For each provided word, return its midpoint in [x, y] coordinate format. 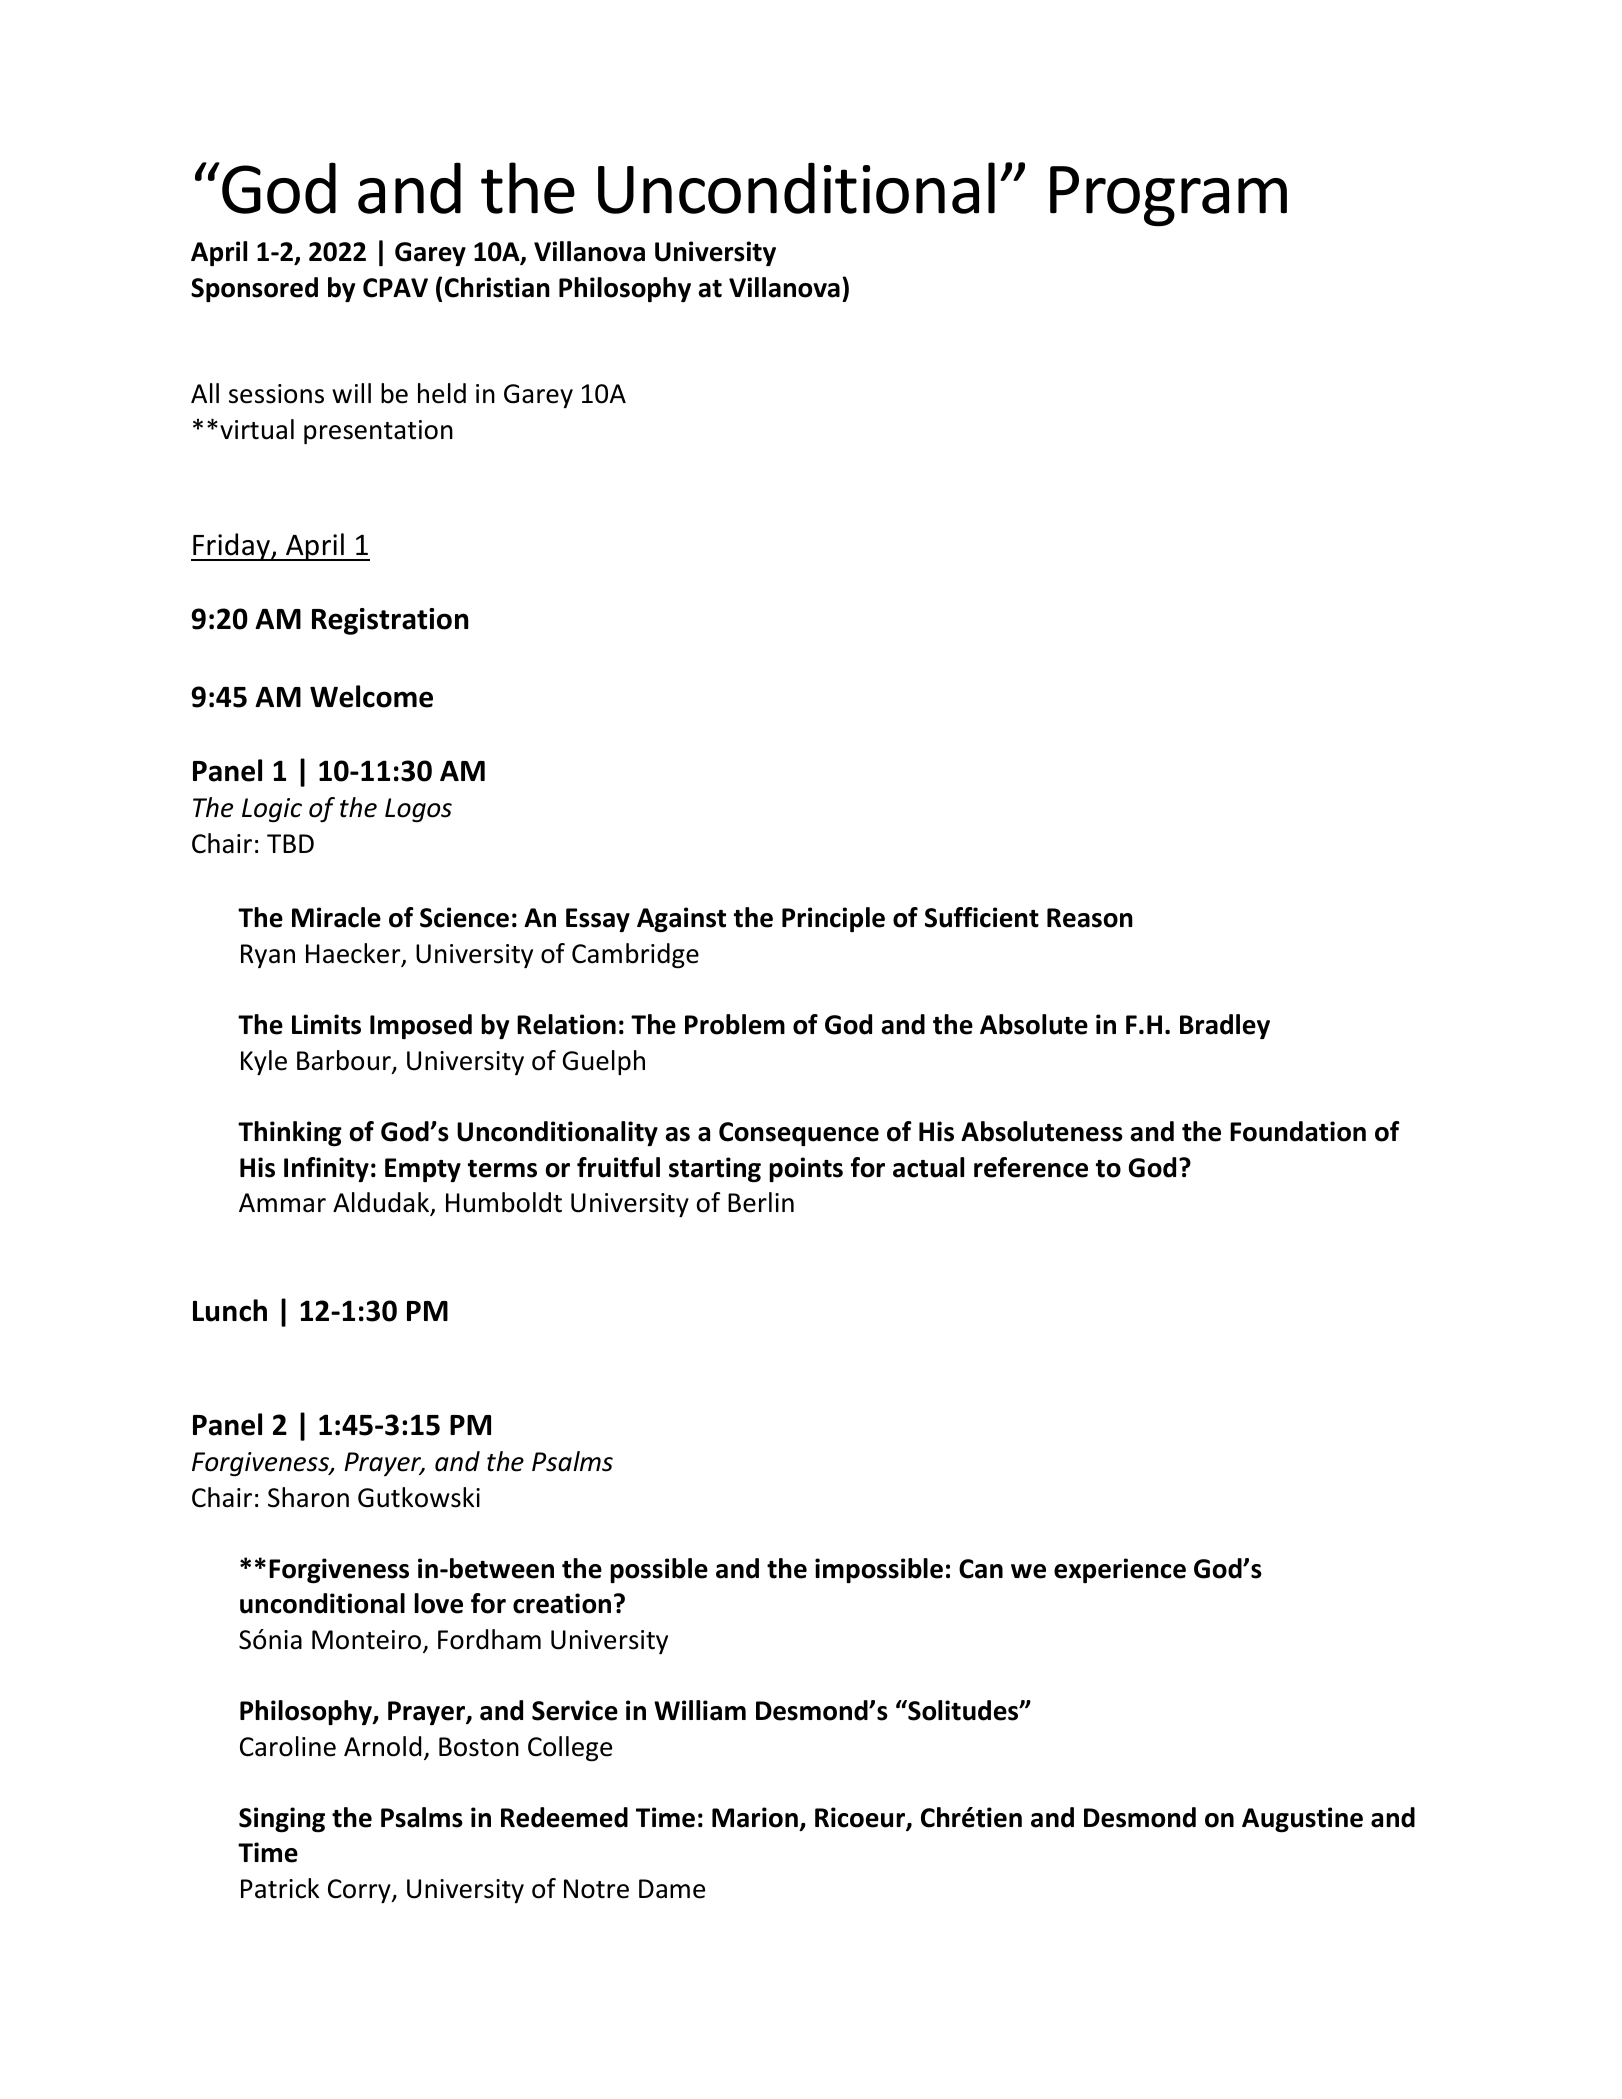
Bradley [1225, 1026]
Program [1168, 196]
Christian [497, 287]
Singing [282, 1820]
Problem [735, 1024]
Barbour [345, 1061]
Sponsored [254, 289]
